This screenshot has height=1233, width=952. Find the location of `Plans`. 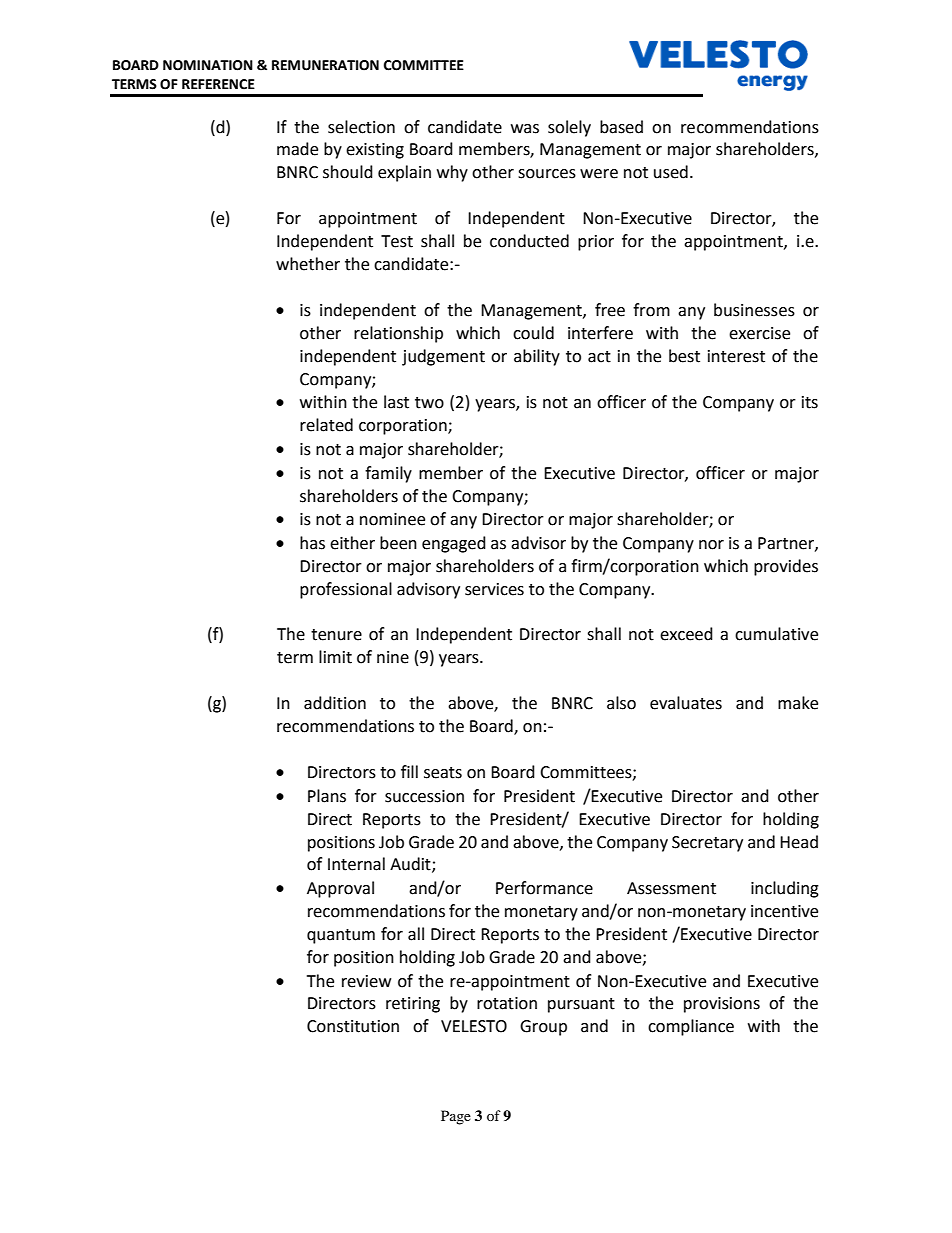

Plans is located at coordinates (327, 796).
